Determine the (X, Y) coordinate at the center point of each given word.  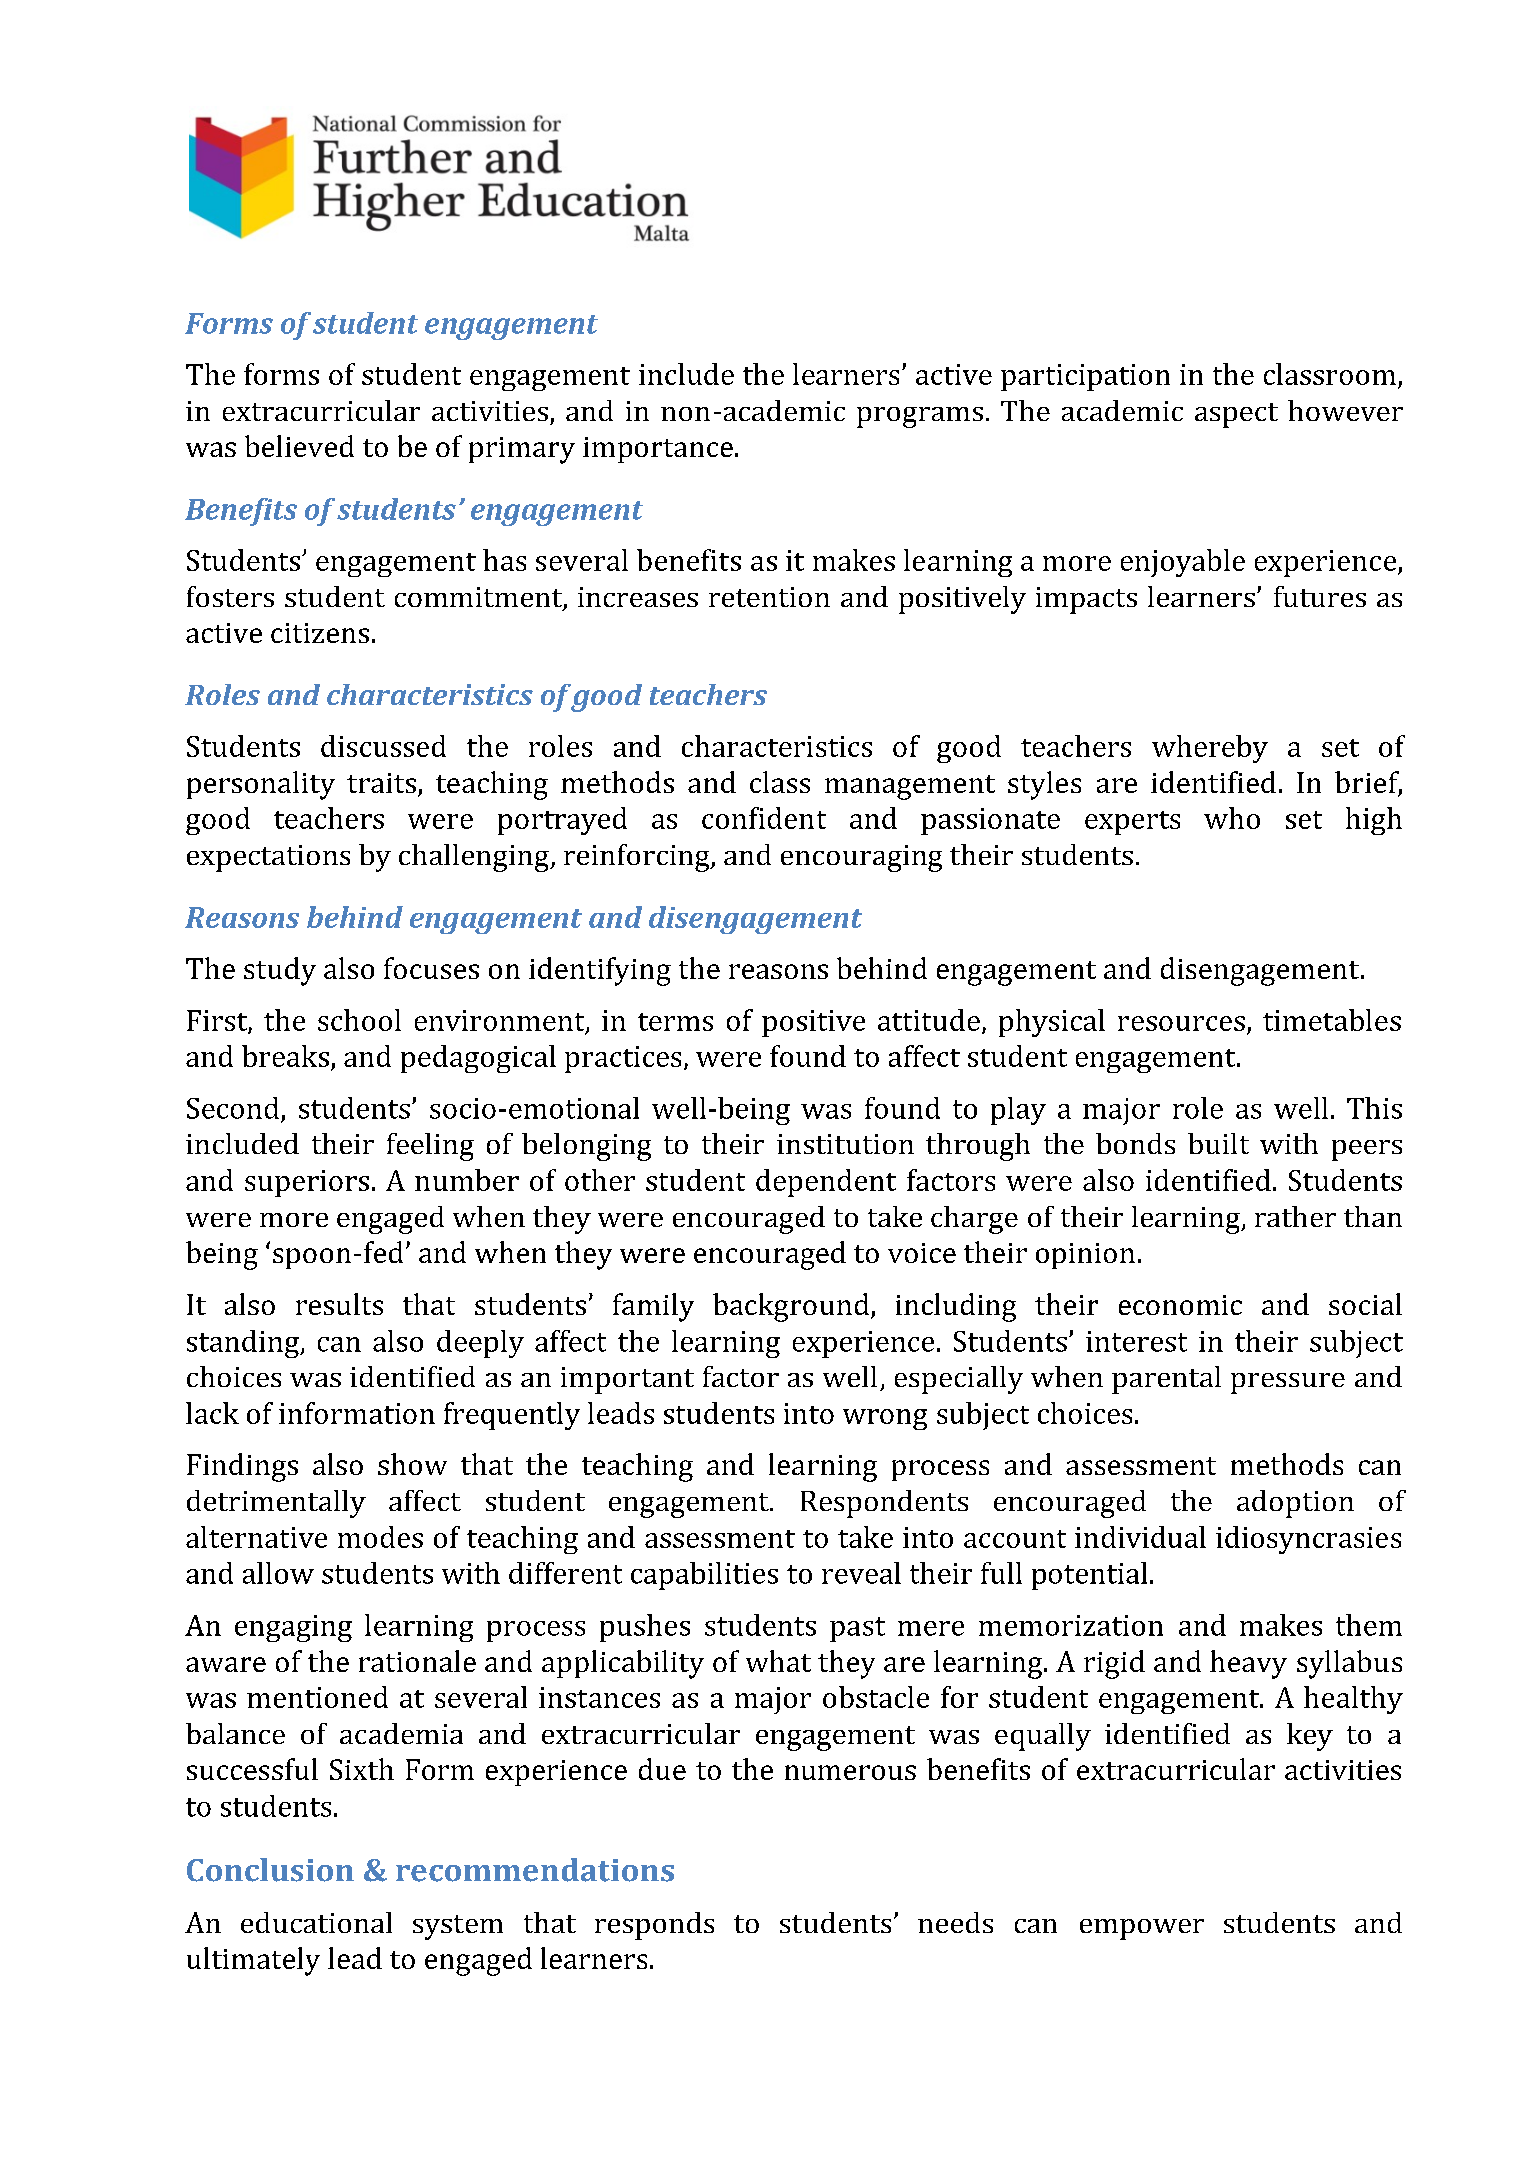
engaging (293, 1628)
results (339, 1304)
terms (675, 1022)
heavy (1248, 1664)
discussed (383, 746)
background (791, 1307)
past (857, 1629)
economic (1180, 1305)
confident (764, 818)
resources (1181, 1023)
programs (920, 417)
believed (299, 446)
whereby (1210, 749)
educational (316, 1922)
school (359, 1020)
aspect (1236, 415)
